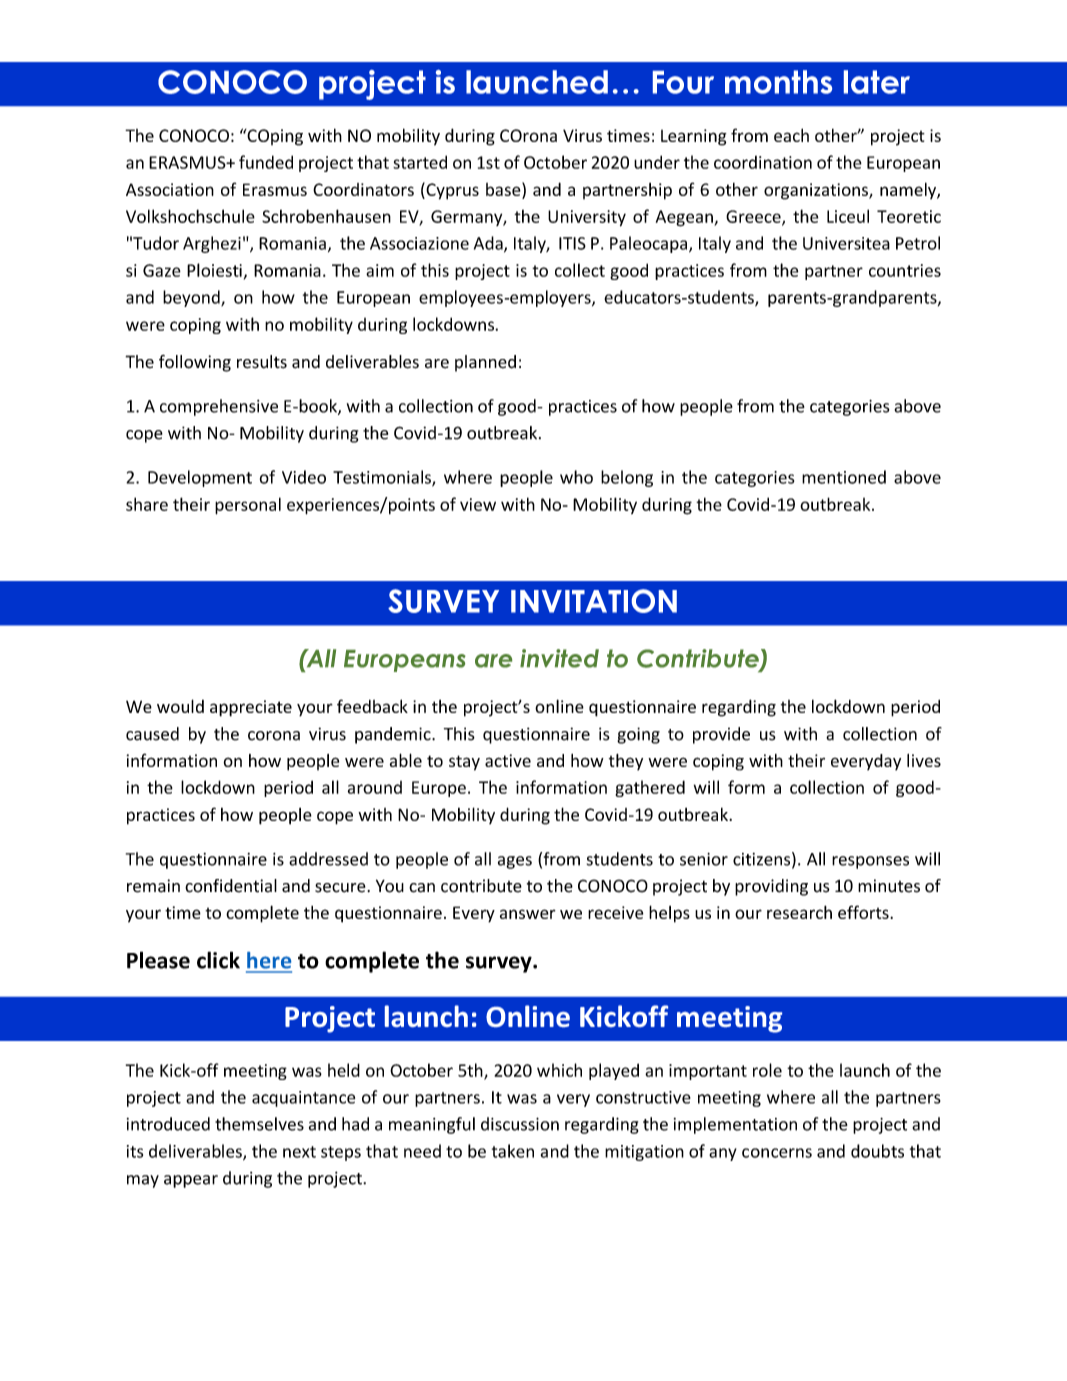 Image resolution: width=1067 pixels, height=1381 pixels. Describe the element at coordinates (799, 912) in the document. I see `research` at that location.
